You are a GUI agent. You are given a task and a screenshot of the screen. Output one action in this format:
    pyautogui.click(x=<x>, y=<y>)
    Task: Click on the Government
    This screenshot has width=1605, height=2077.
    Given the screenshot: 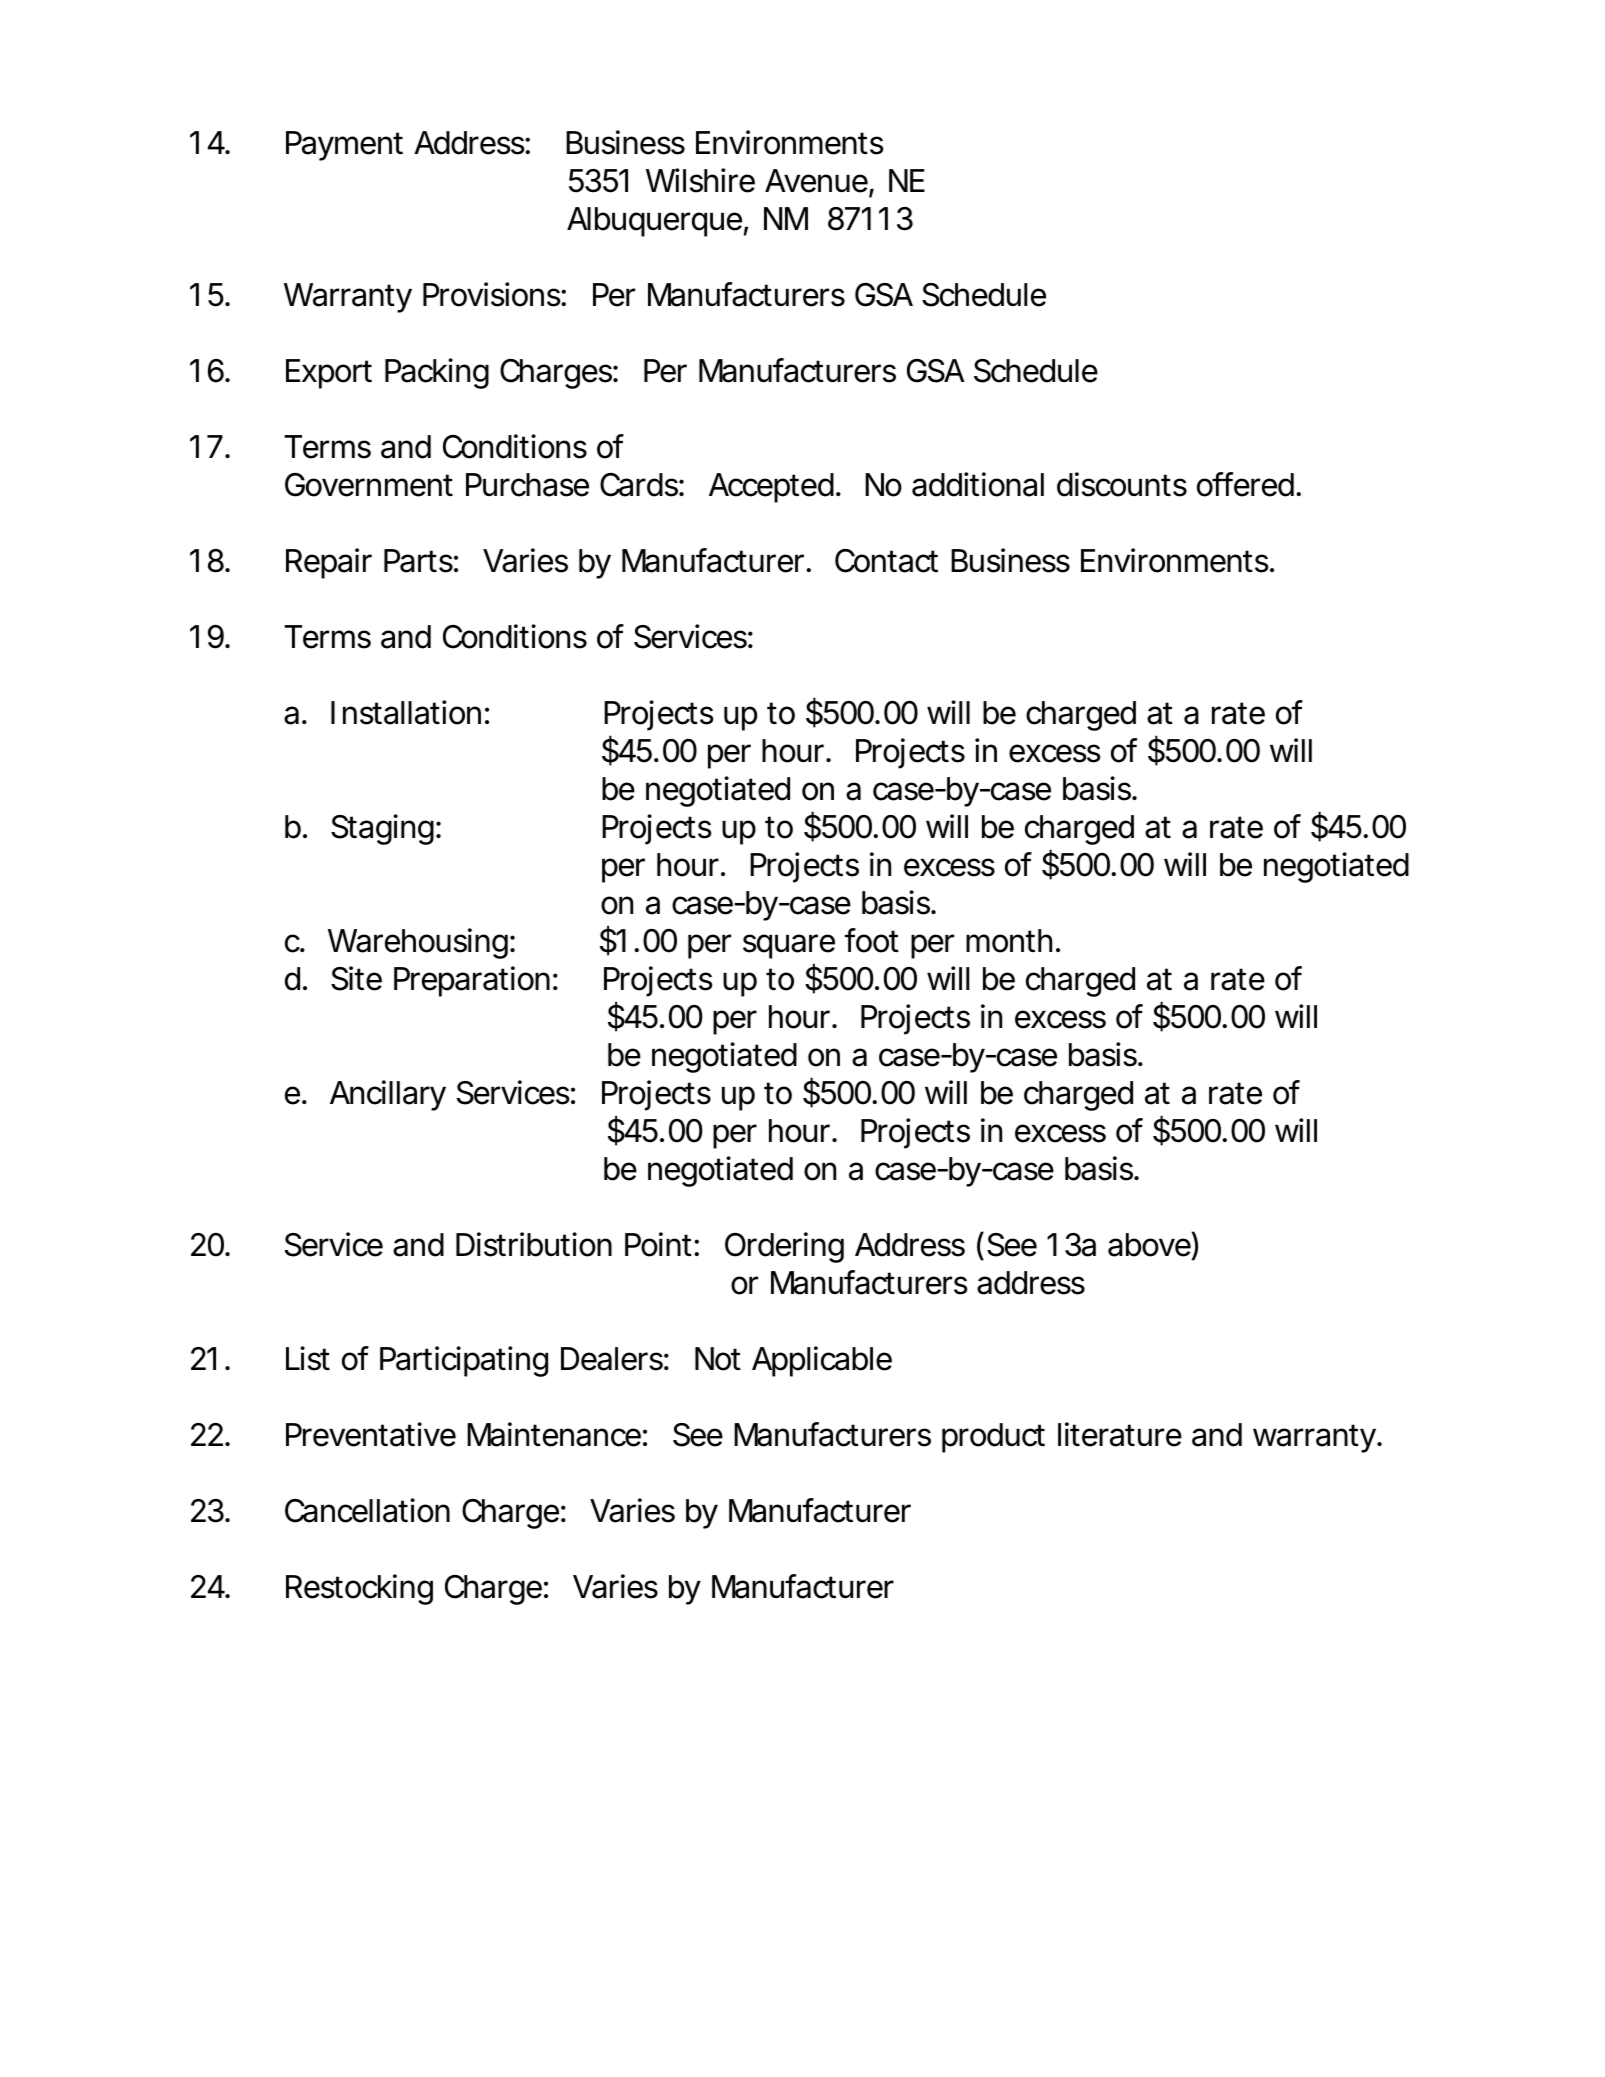 What is the action you would take?
    pyautogui.click(x=369, y=485)
